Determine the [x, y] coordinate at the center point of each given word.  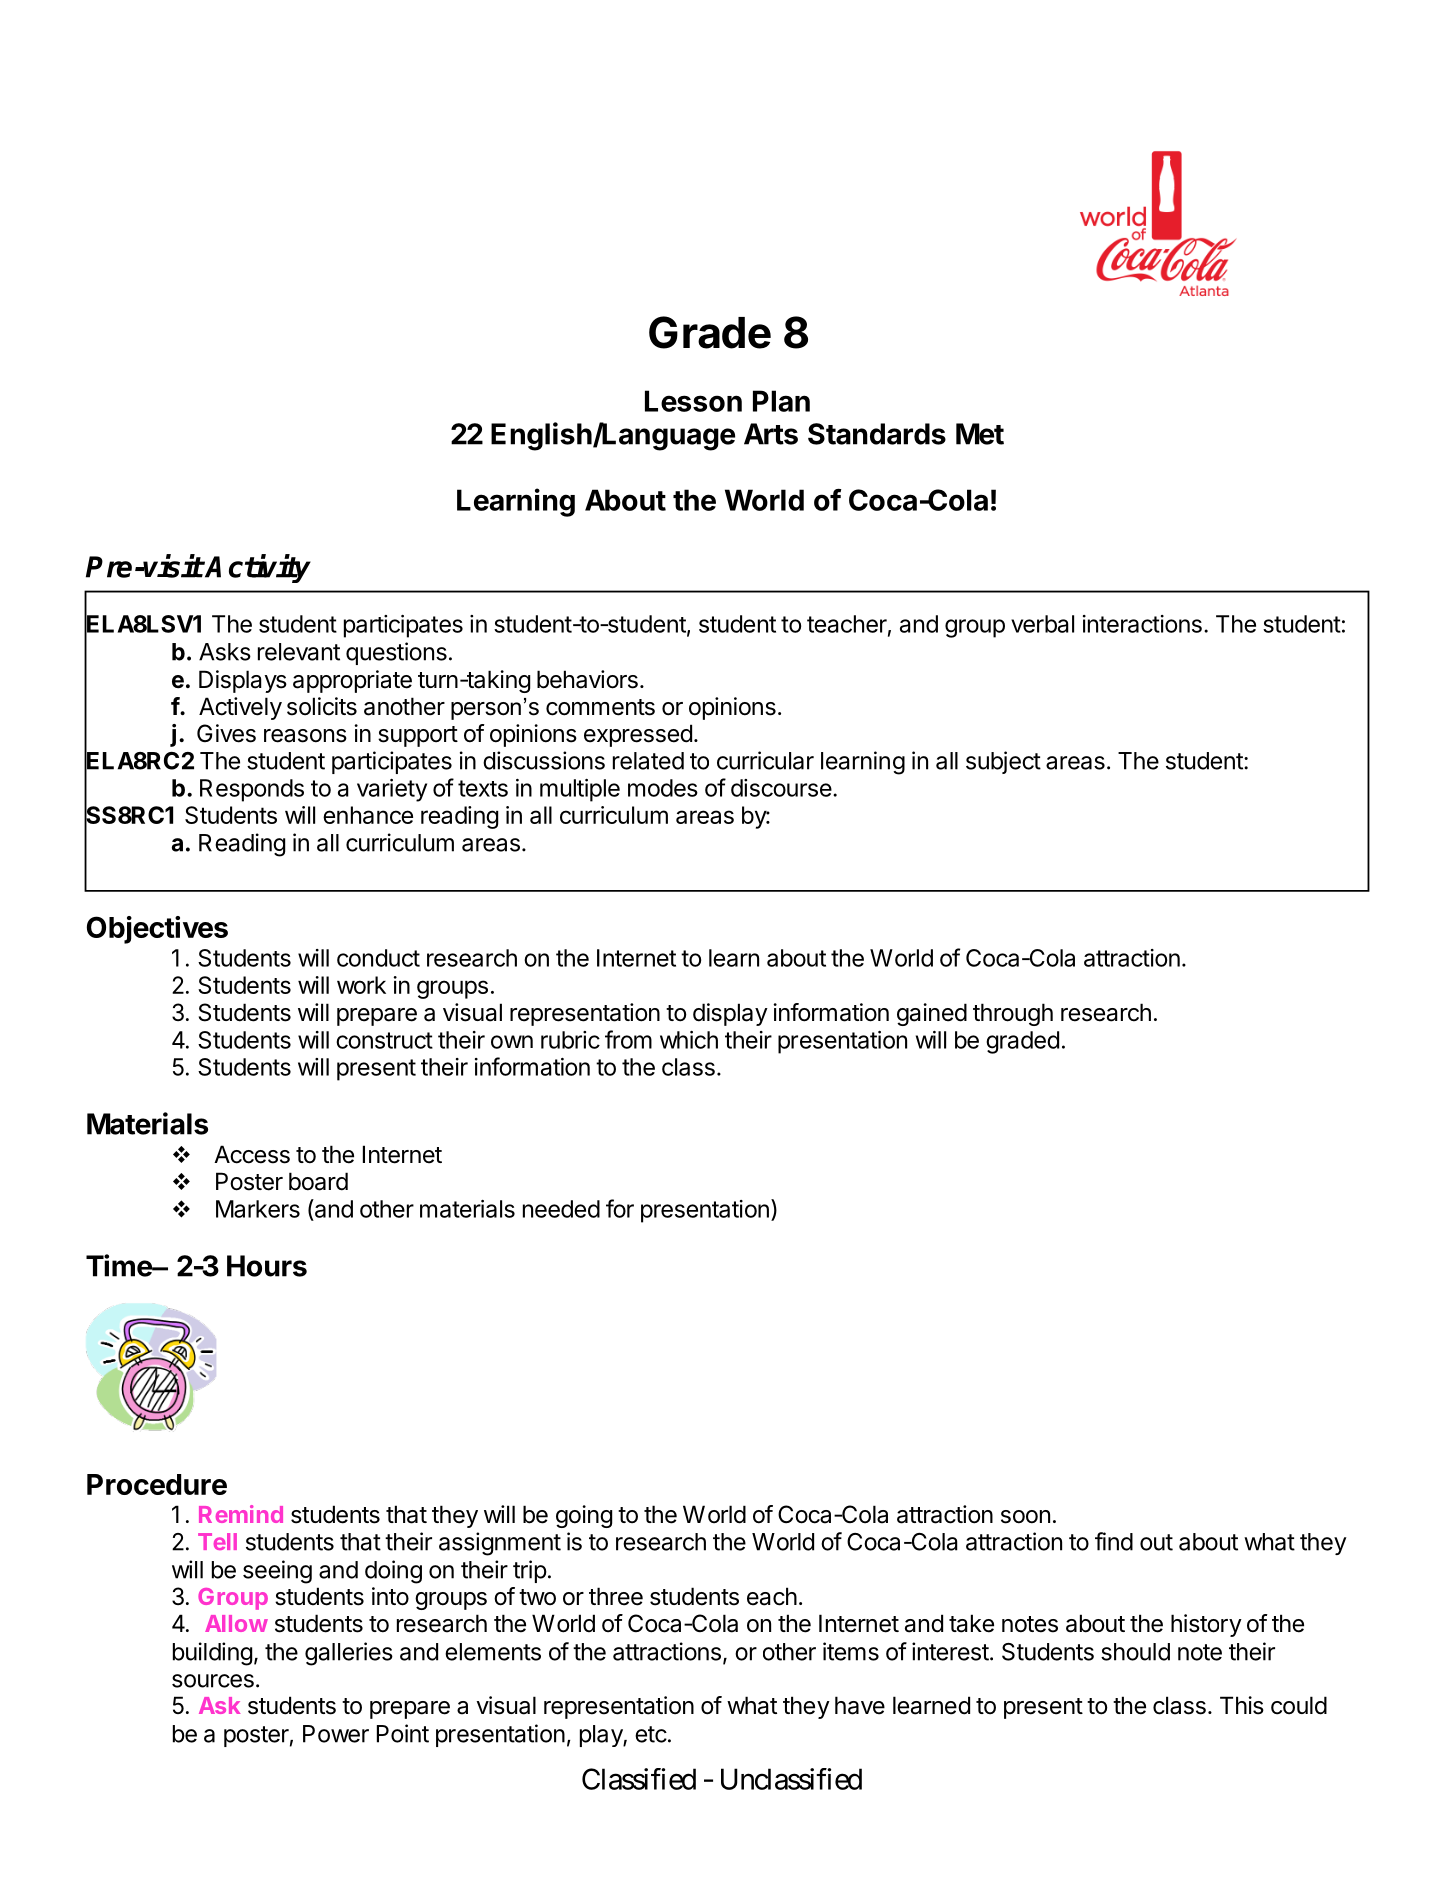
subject [1003, 762]
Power [336, 1734]
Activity [257, 568]
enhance [368, 815]
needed [561, 1209]
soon [1025, 1517]
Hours [267, 1266]
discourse [781, 788]
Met [980, 434]
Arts [771, 434]
